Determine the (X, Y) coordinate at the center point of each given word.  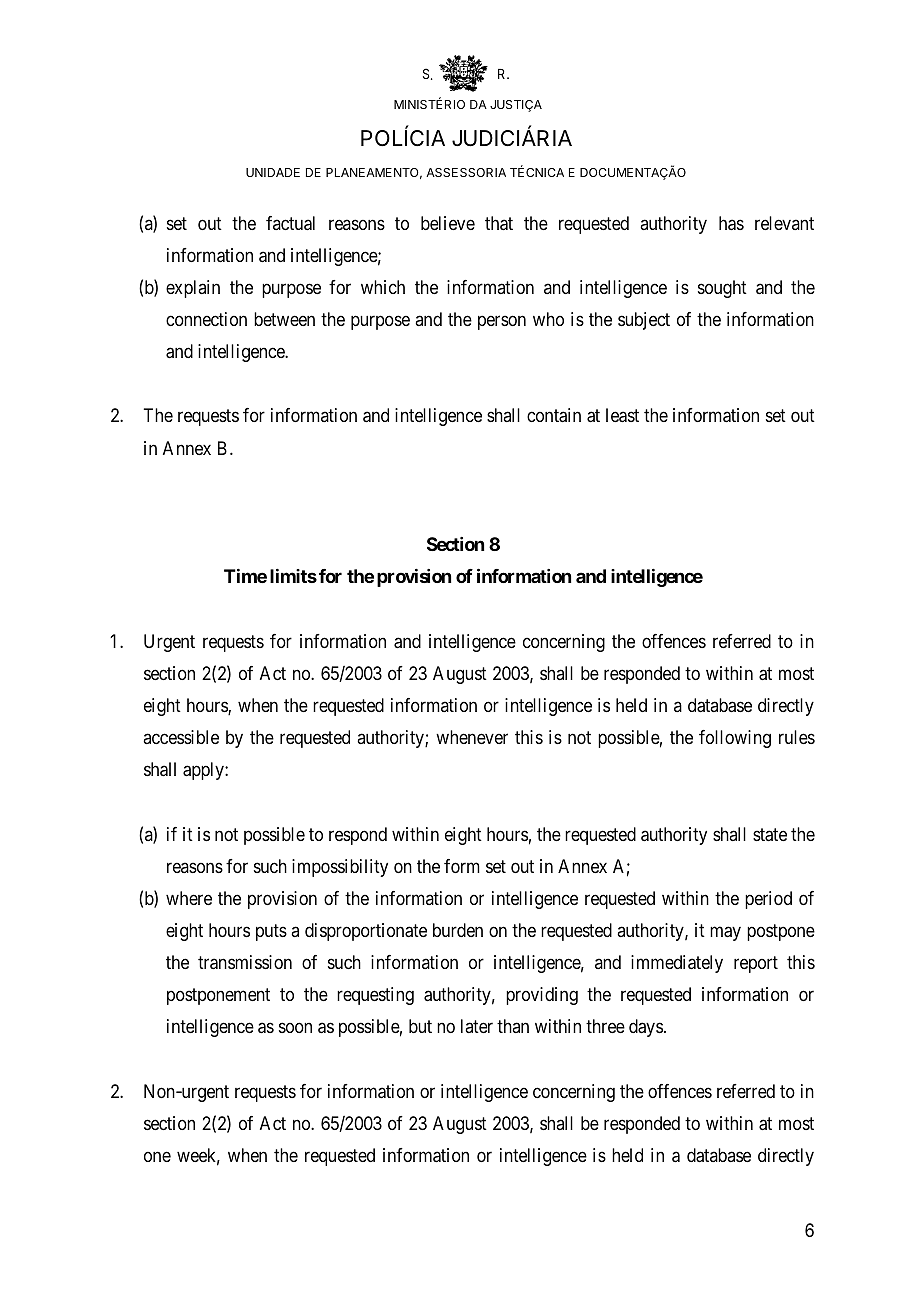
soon (295, 1028)
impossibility (340, 868)
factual (290, 223)
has (731, 223)
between (284, 319)
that (499, 223)
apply (204, 771)
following (735, 739)
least (622, 415)
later (477, 1026)
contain (554, 415)
